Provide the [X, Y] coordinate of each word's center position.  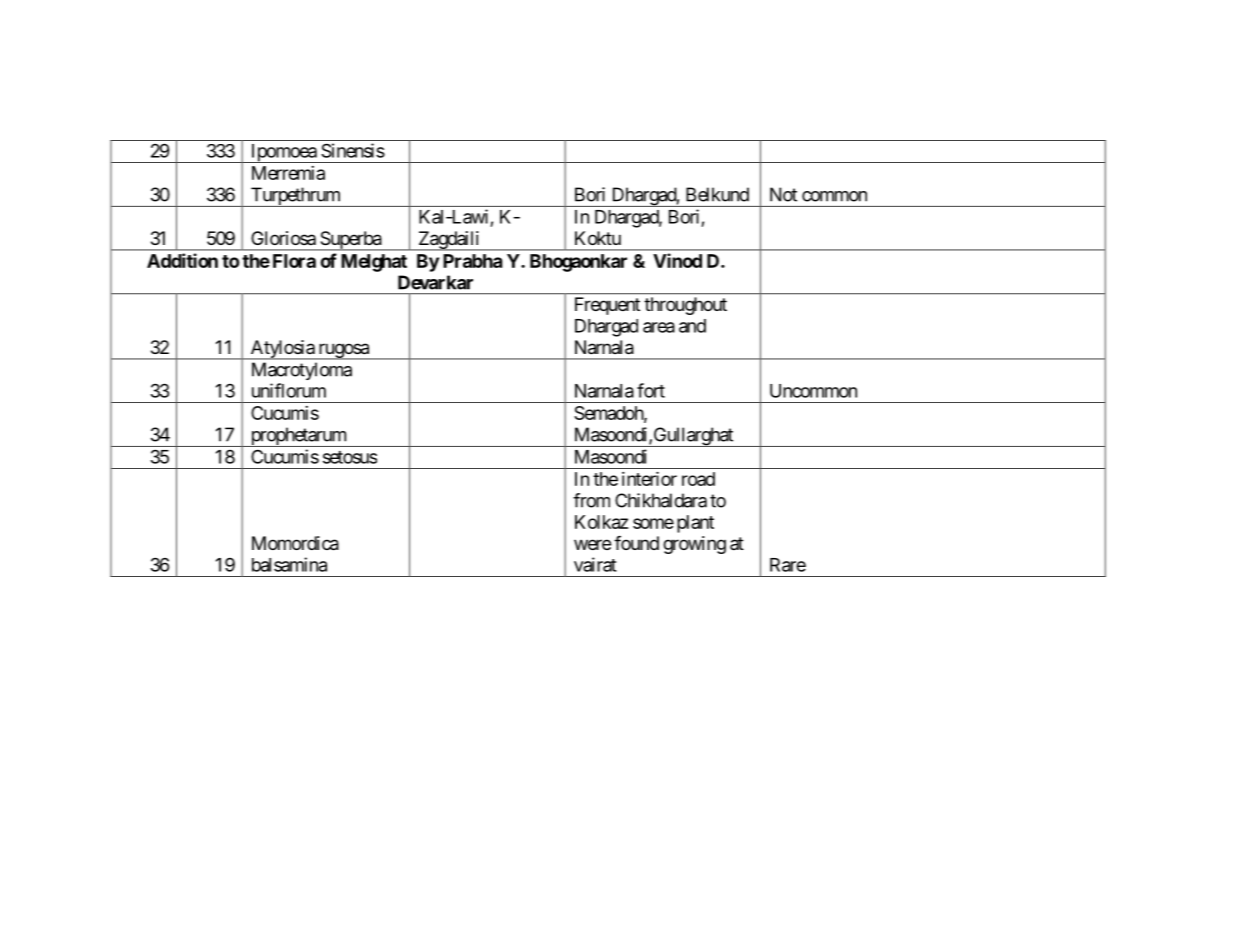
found [636, 543]
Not [783, 194]
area [659, 327]
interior [649, 479]
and [692, 326]
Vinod [677, 260]
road [698, 479]
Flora [294, 261]
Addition [182, 260]
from [591, 500]
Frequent [607, 306]
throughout [685, 306]
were [592, 544]
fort [651, 390]
